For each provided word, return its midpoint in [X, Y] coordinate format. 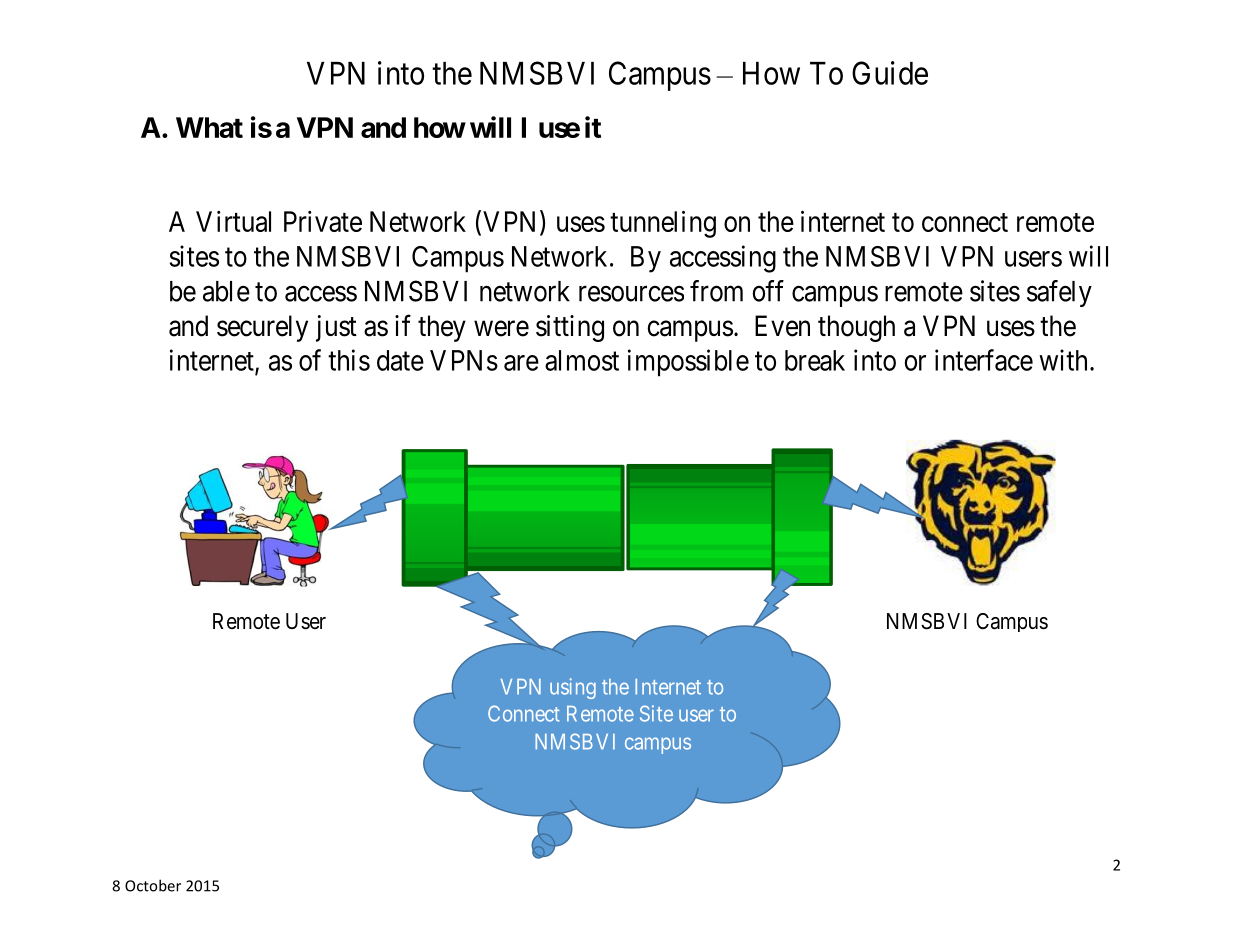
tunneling [663, 224]
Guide [890, 73]
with [1063, 360]
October [153, 885]
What [209, 127]
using [573, 688]
